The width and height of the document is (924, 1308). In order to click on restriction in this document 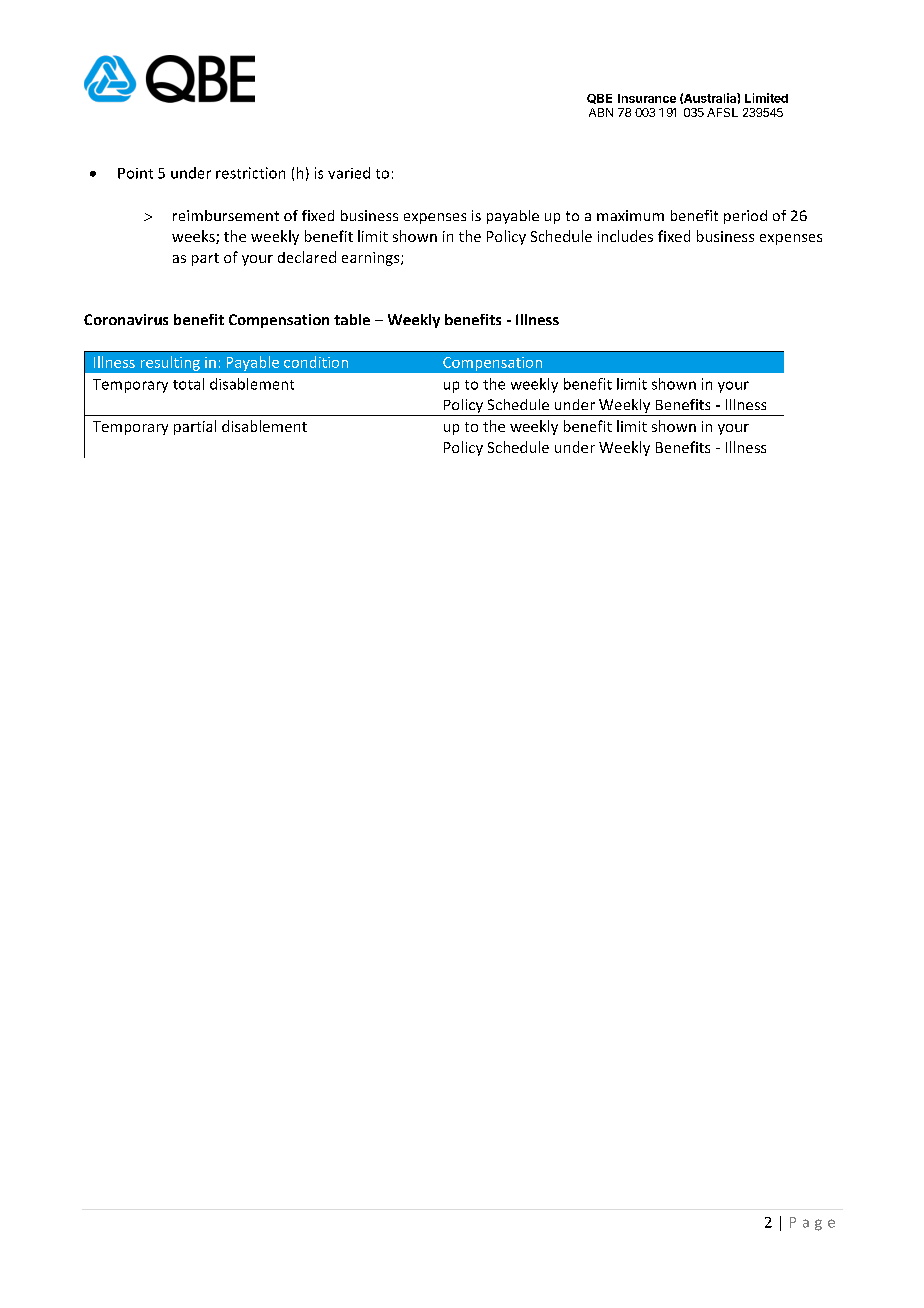, I will do `click(250, 173)`.
